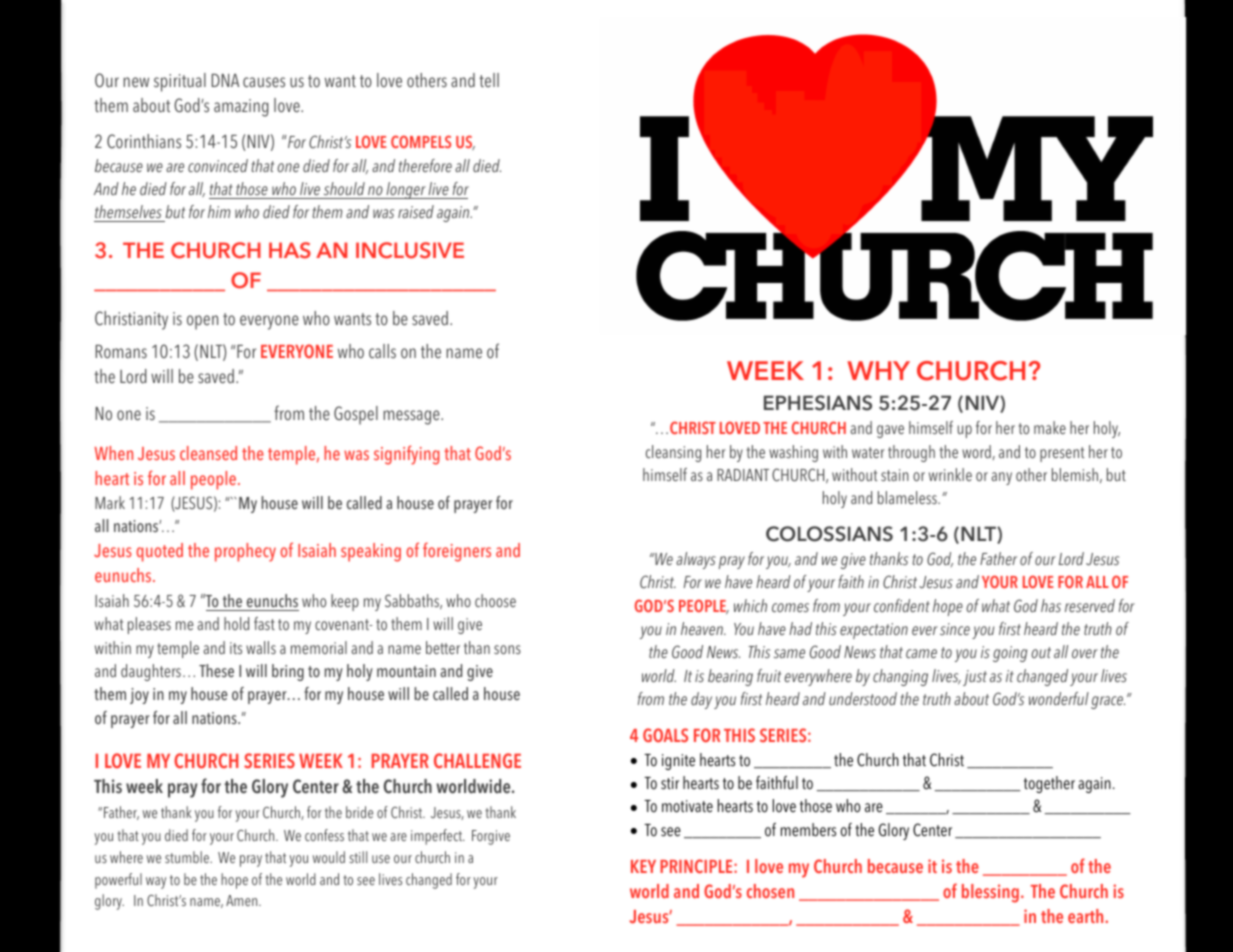 This screenshot has width=1233, height=952. I want to click on Amen, so click(243, 900).
